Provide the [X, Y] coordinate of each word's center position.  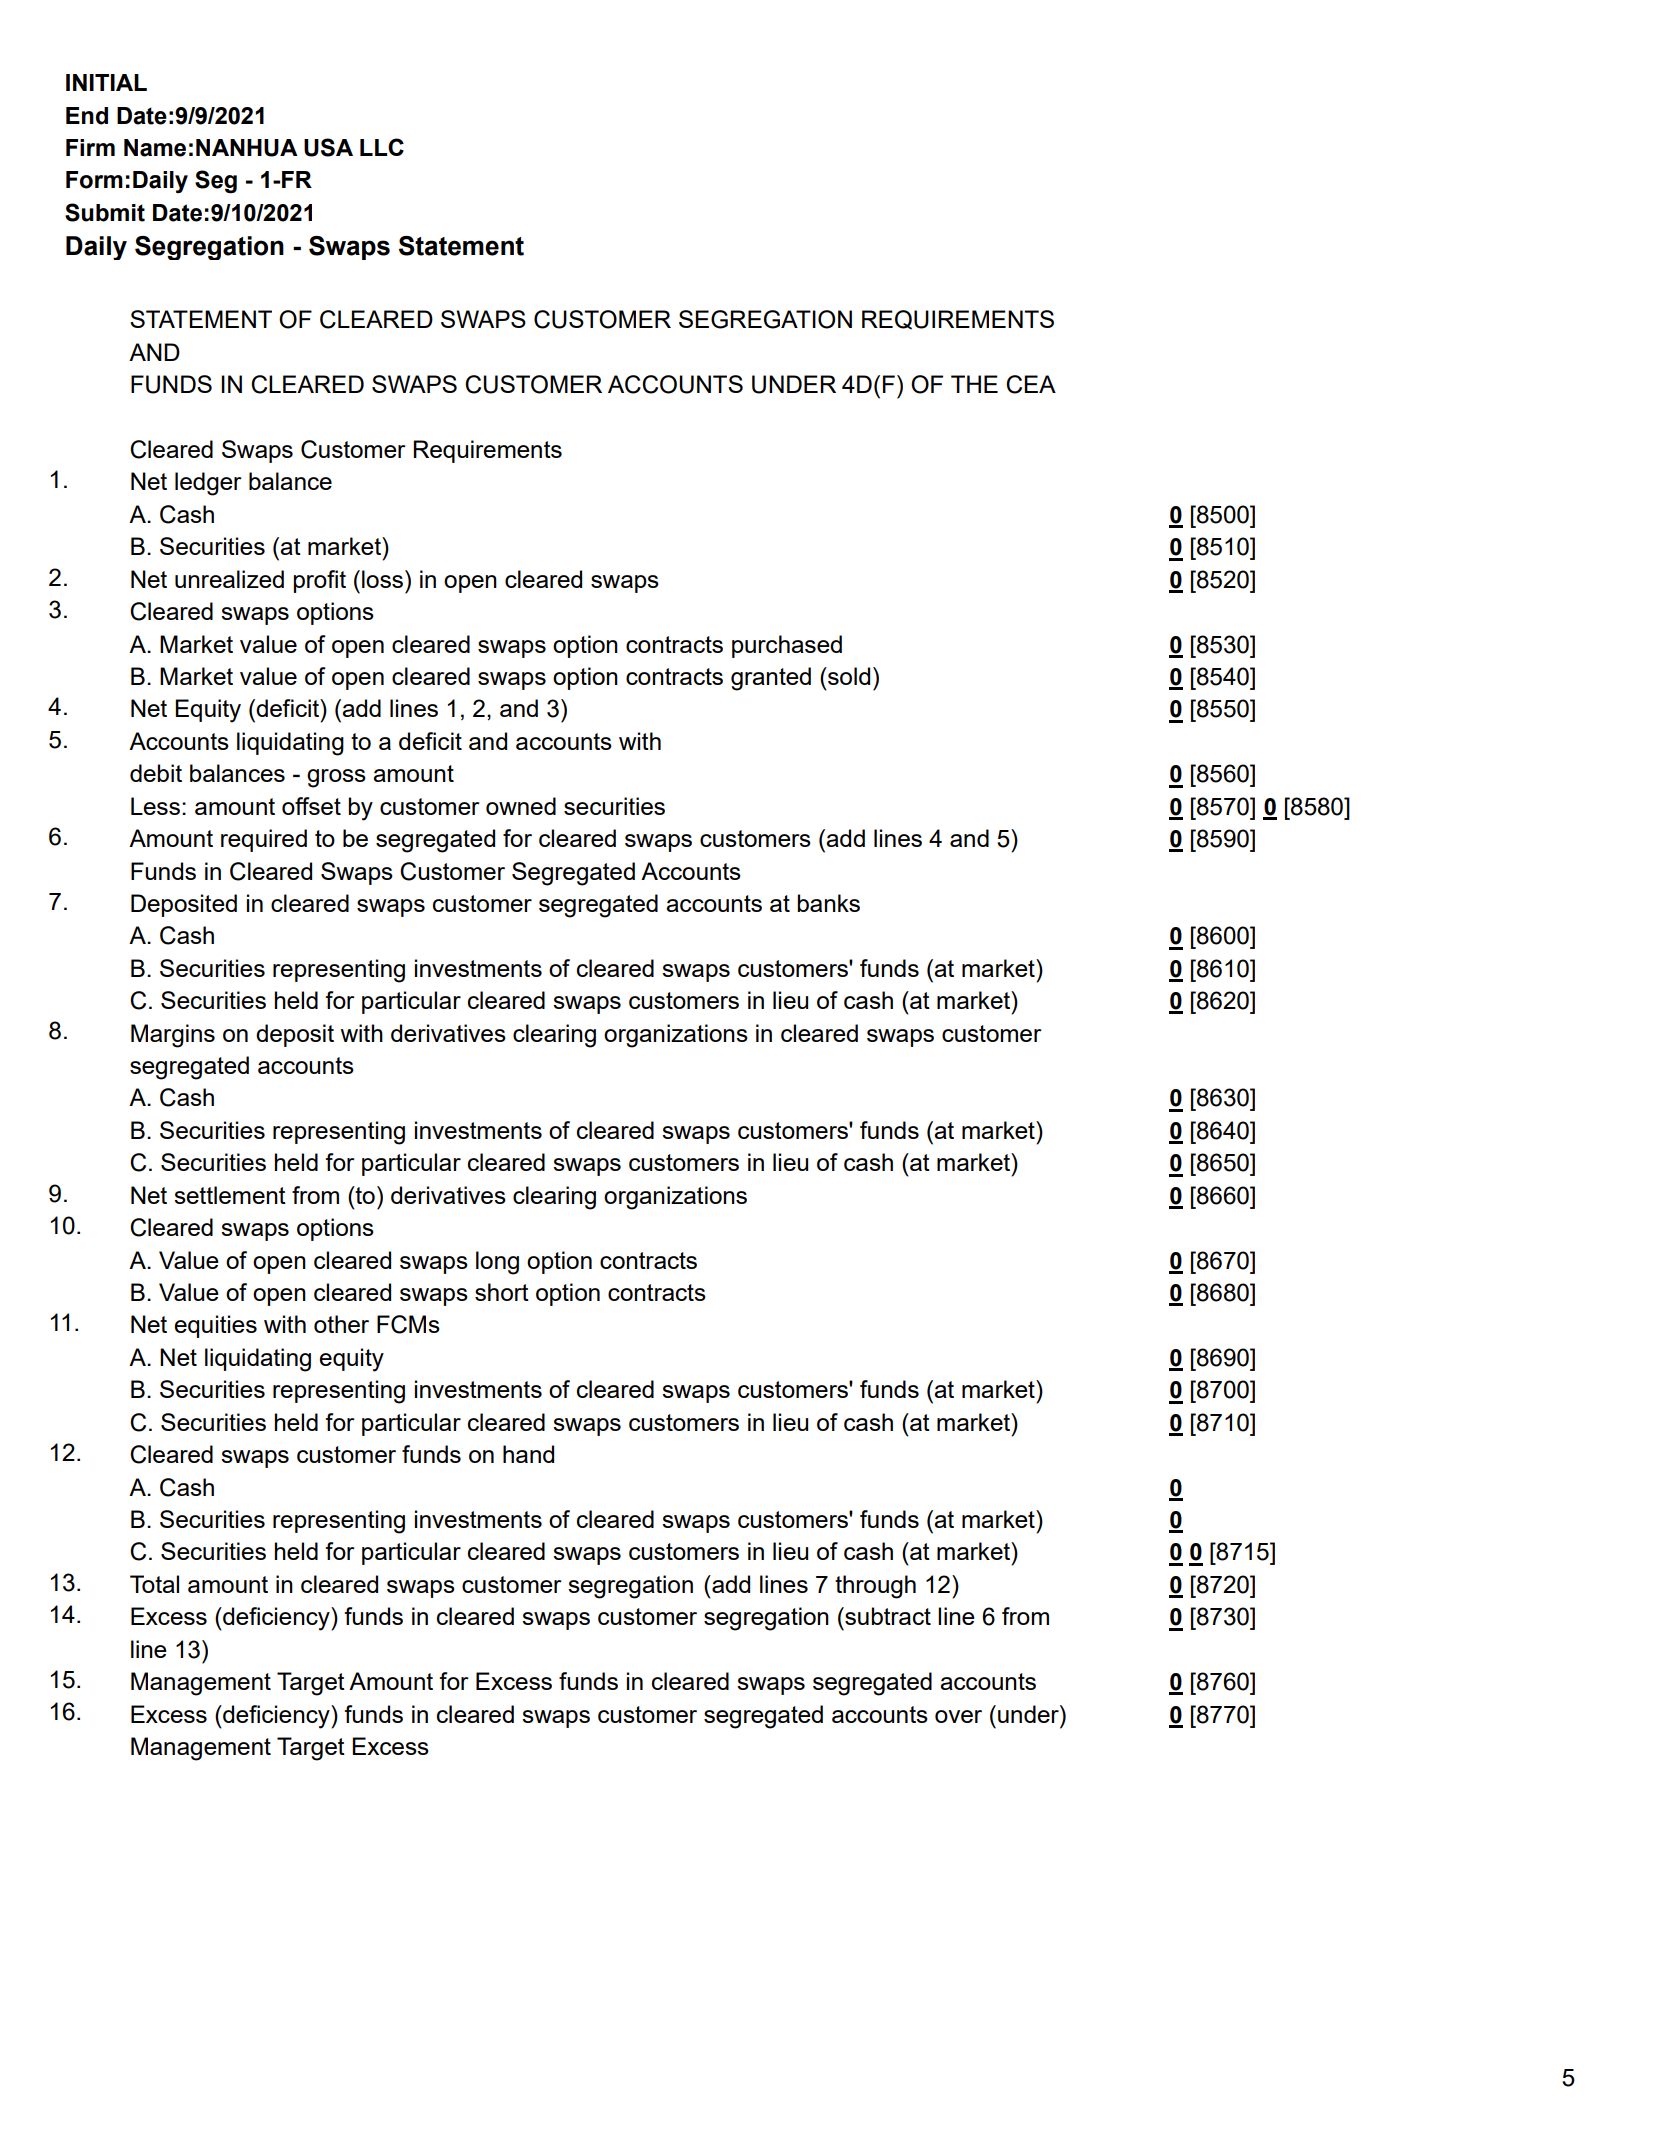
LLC [382, 147]
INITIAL [106, 82]
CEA [1031, 384]
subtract [887, 1616]
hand [528, 1454]
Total [154, 1584]
